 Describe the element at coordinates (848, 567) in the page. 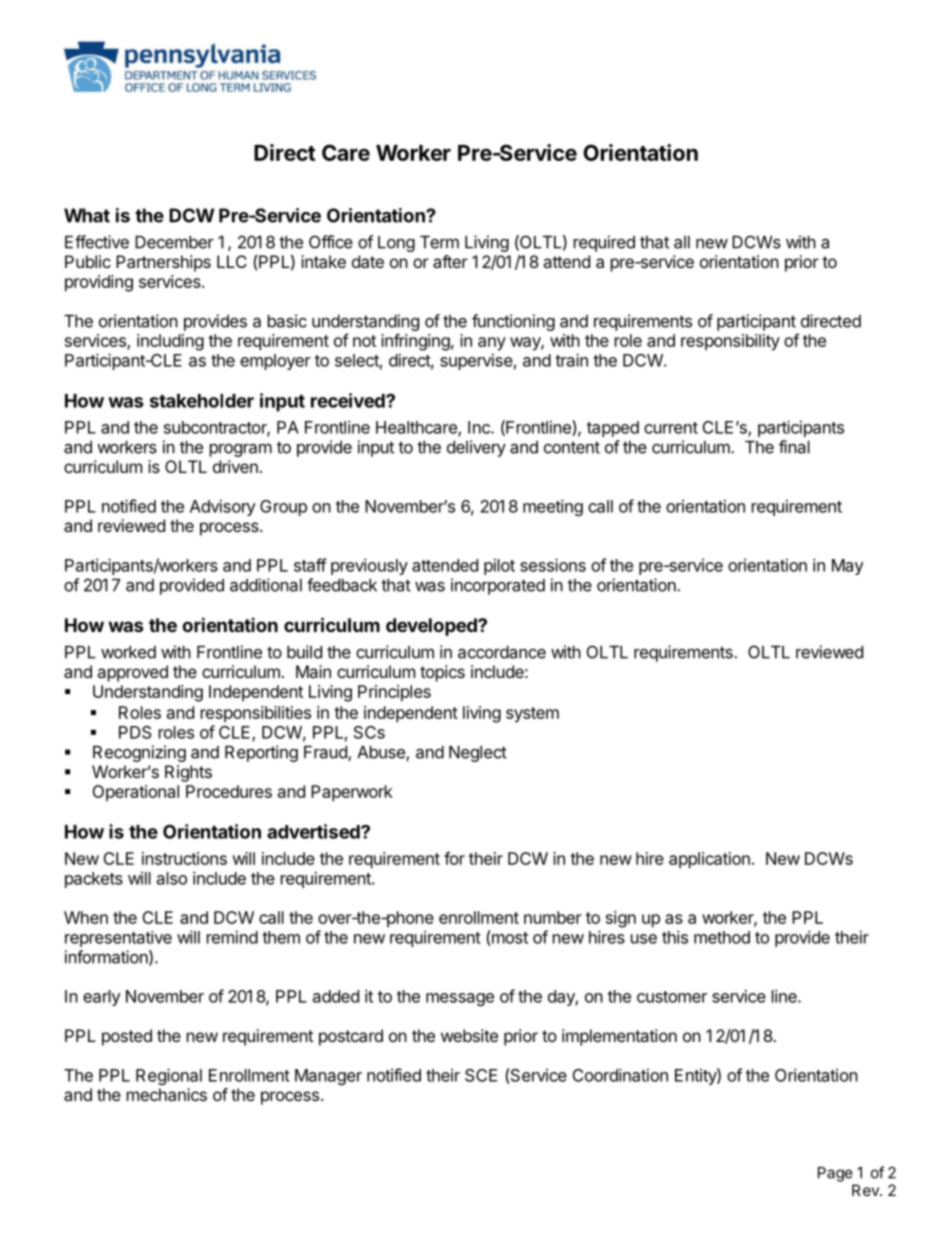

I see `May` at that location.
